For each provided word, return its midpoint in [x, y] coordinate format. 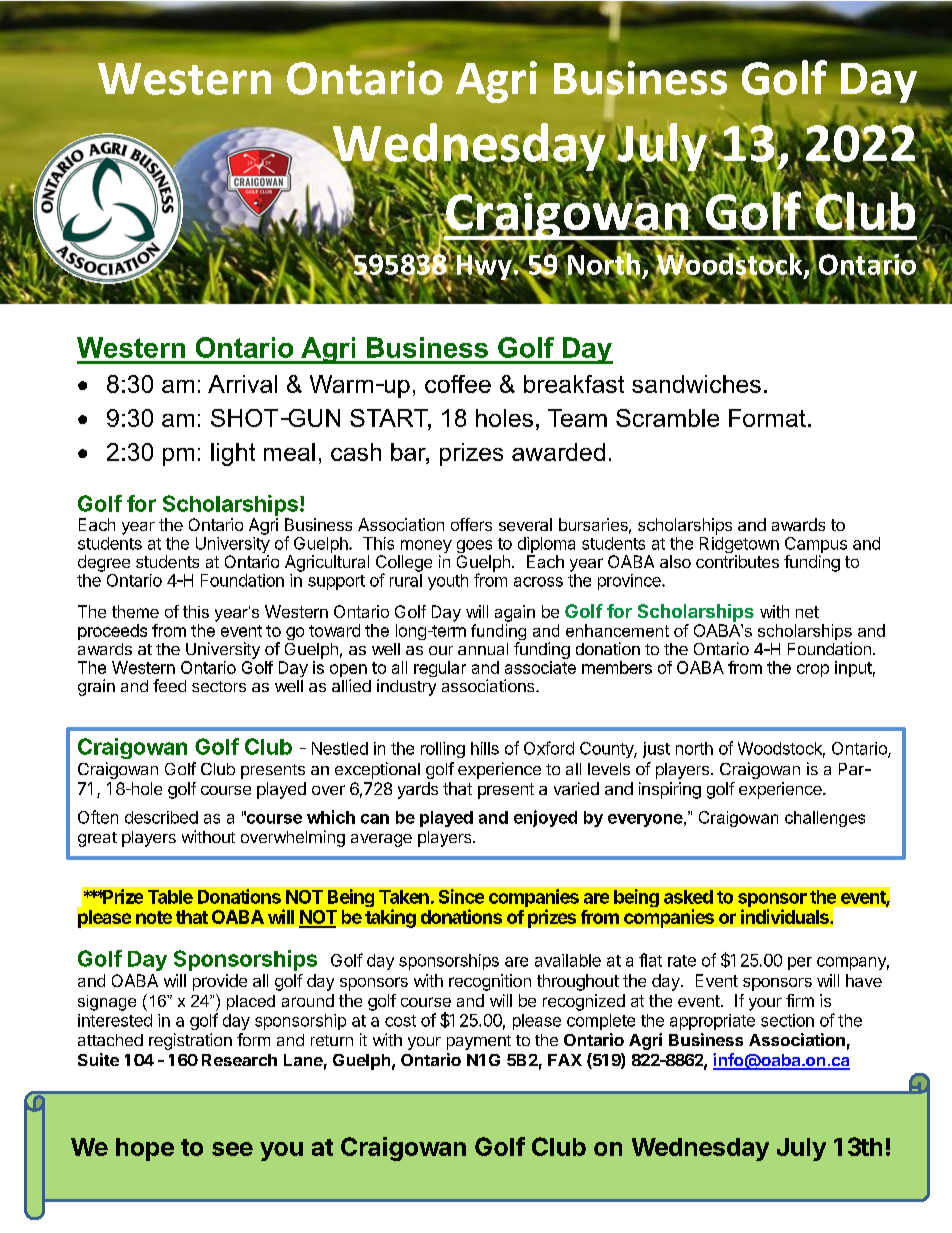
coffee [458, 384]
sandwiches [696, 384]
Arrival [242, 384]
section [787, 1020]
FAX [565, 1060]
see [232, 1149]
